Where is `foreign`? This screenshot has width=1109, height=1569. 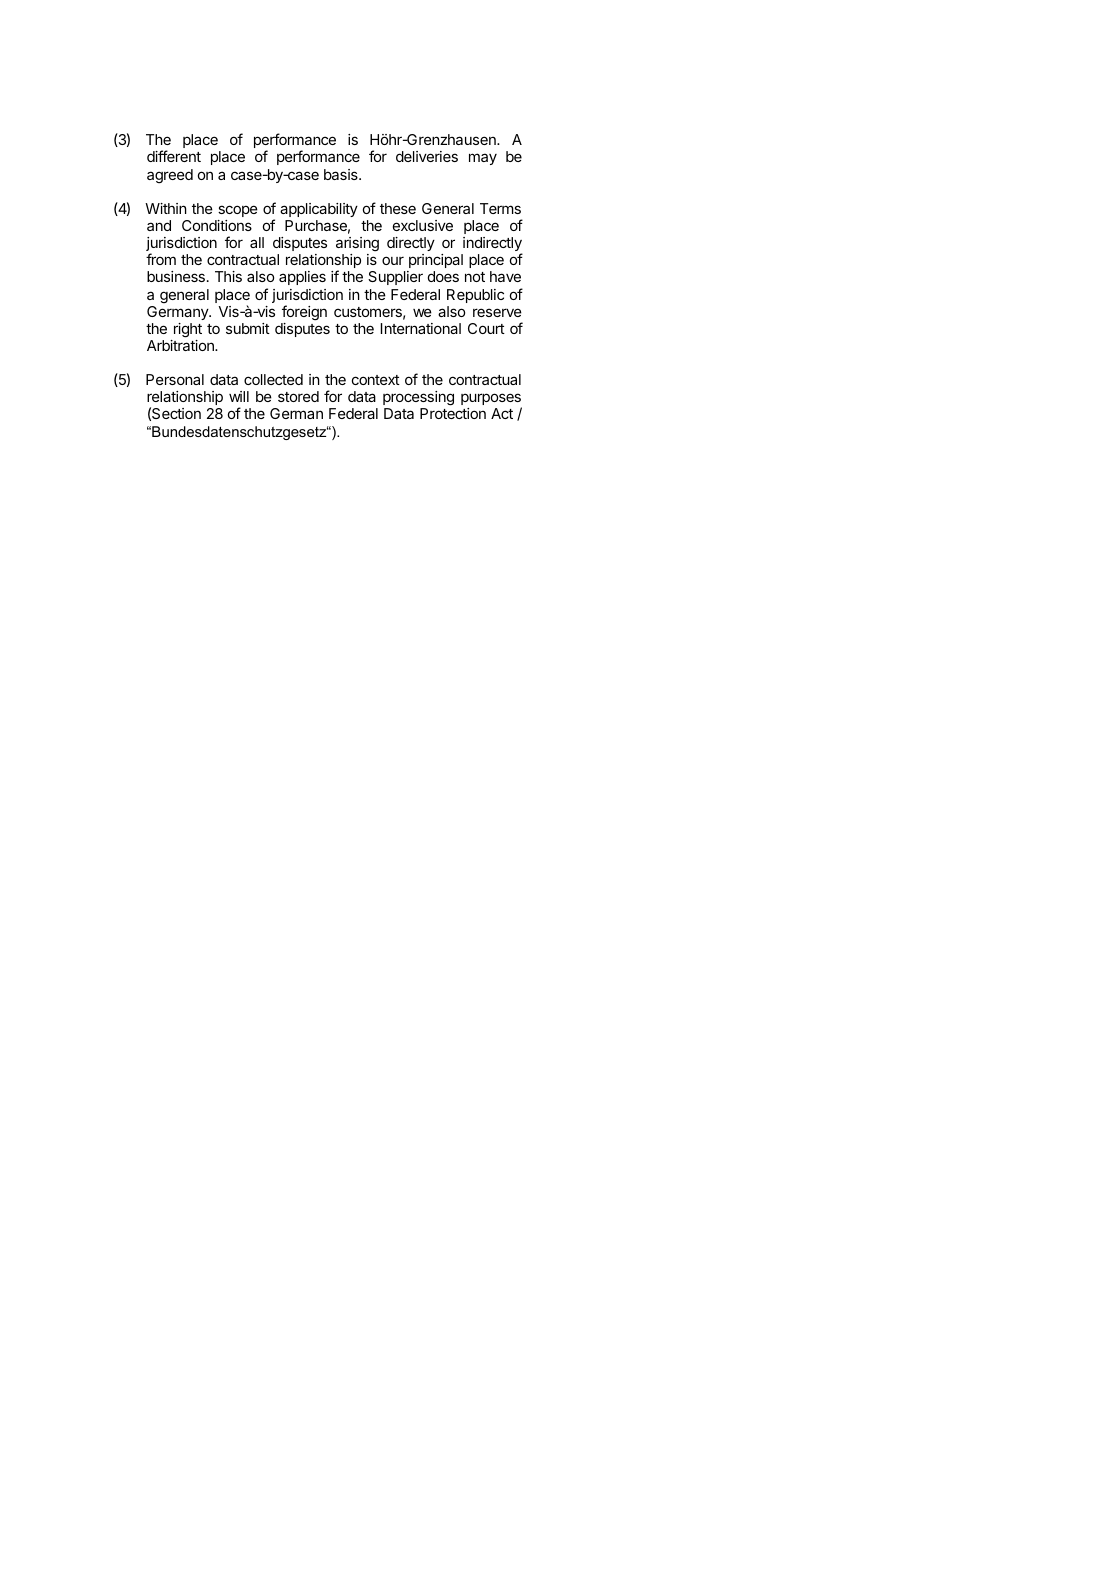 foreign is located at coordinates (304, 313).
